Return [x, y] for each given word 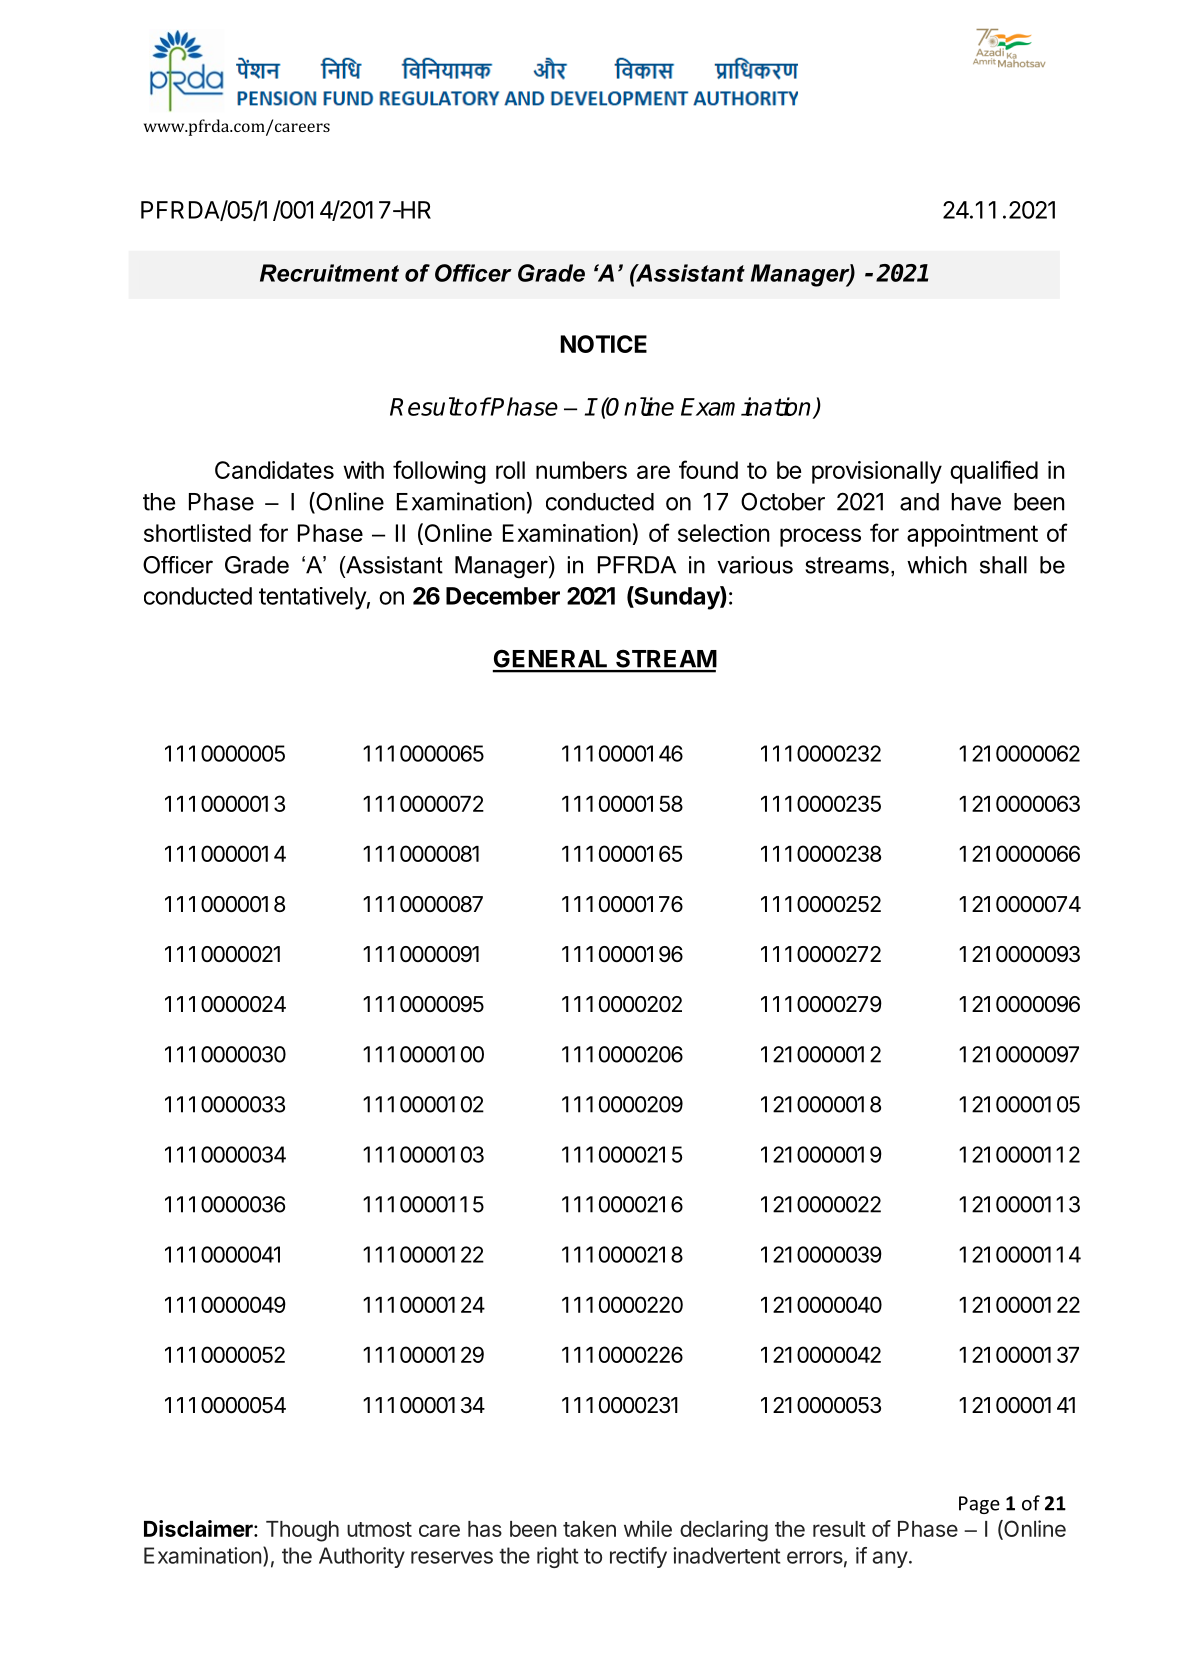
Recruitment [329, 273]
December [503, 596]
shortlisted [197, 533]
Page [979, 1505]
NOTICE [604, 344]
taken [589, 1529]
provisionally [877, 472]
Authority [362, 1557]
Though [302, 1531]
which [937, 565]
